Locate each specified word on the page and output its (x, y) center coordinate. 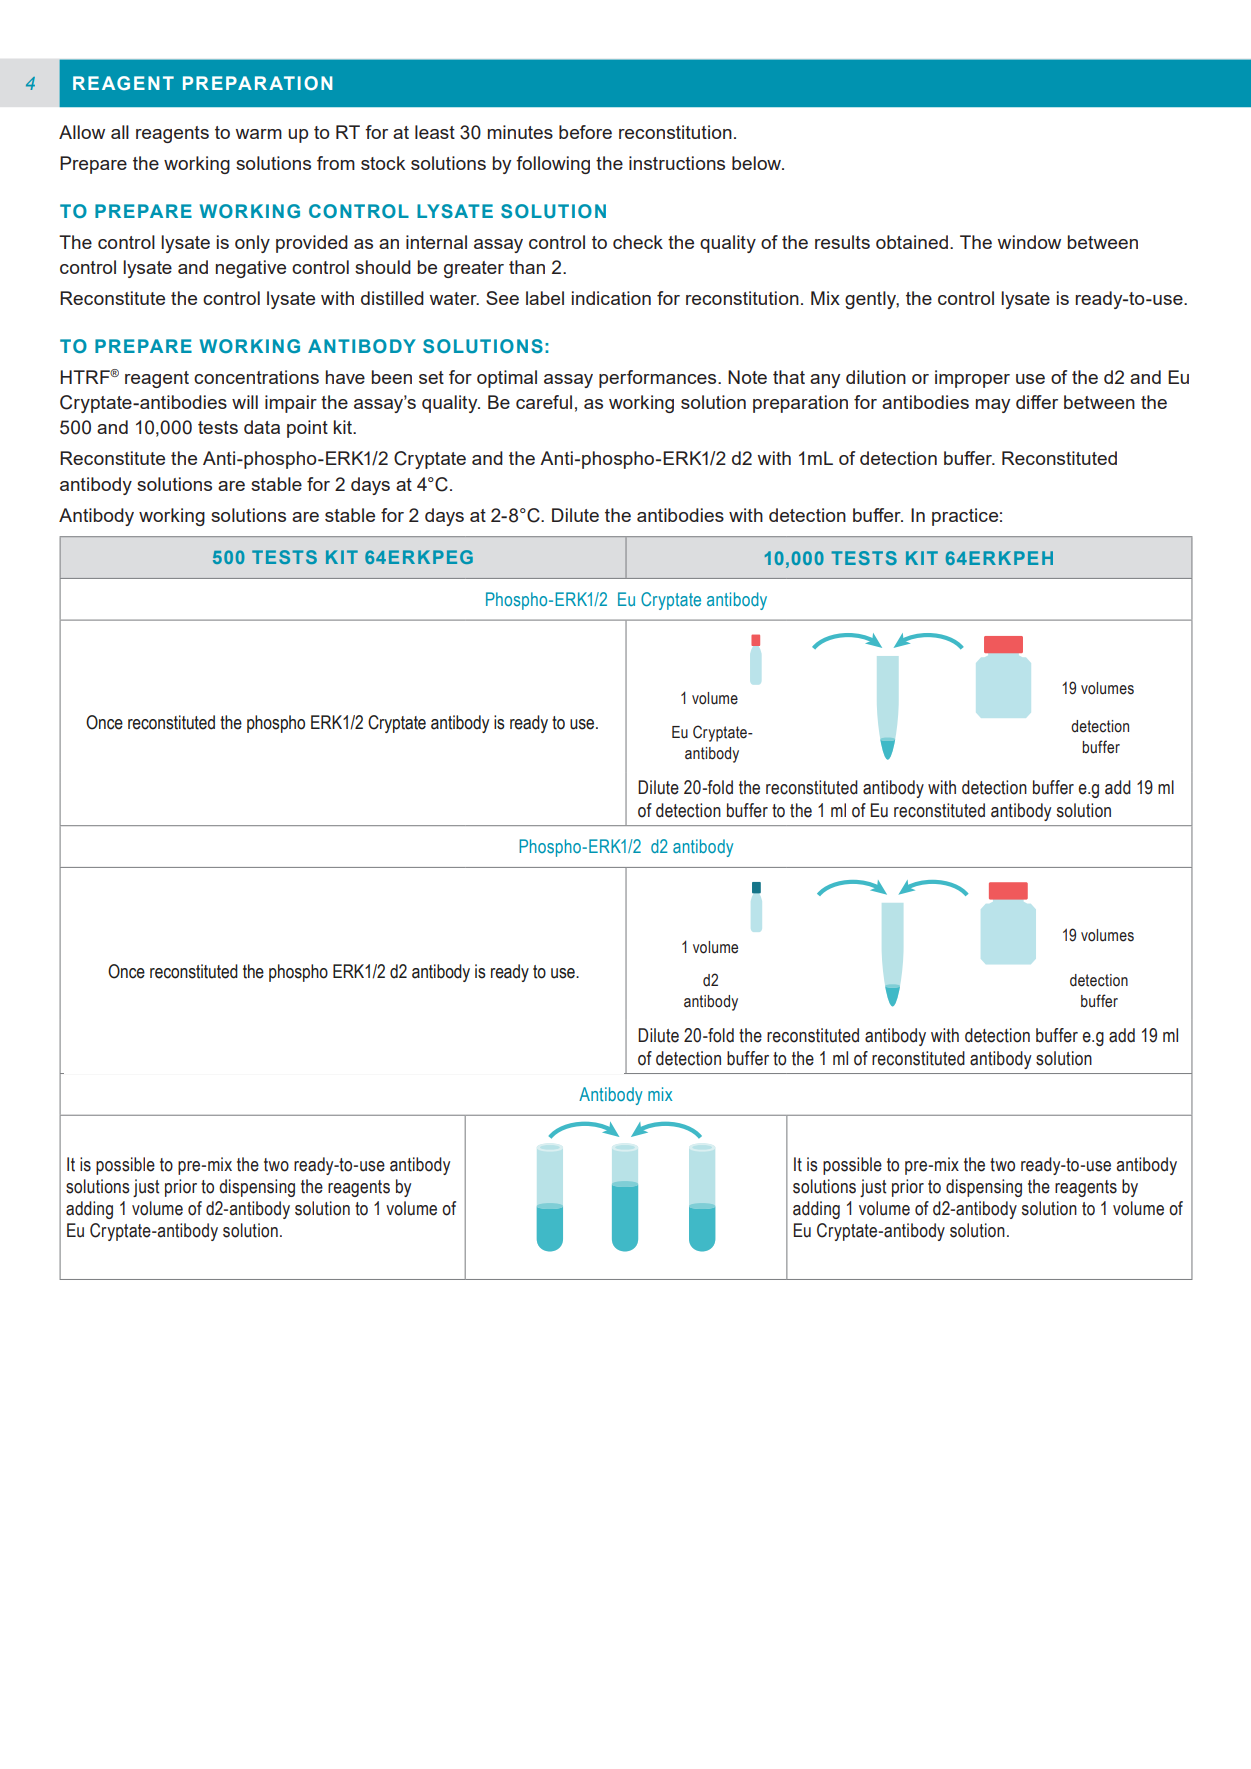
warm (258, 134)
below (758, 163)
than (527, 267)
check (638, 242)
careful (544, 402)
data (262, 427)
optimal (507, 379)
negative (251, 269)
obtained (912, 242)
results (842, 242)
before (585, 132)
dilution (876, 377)
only (252, 244)
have (345, 377)
